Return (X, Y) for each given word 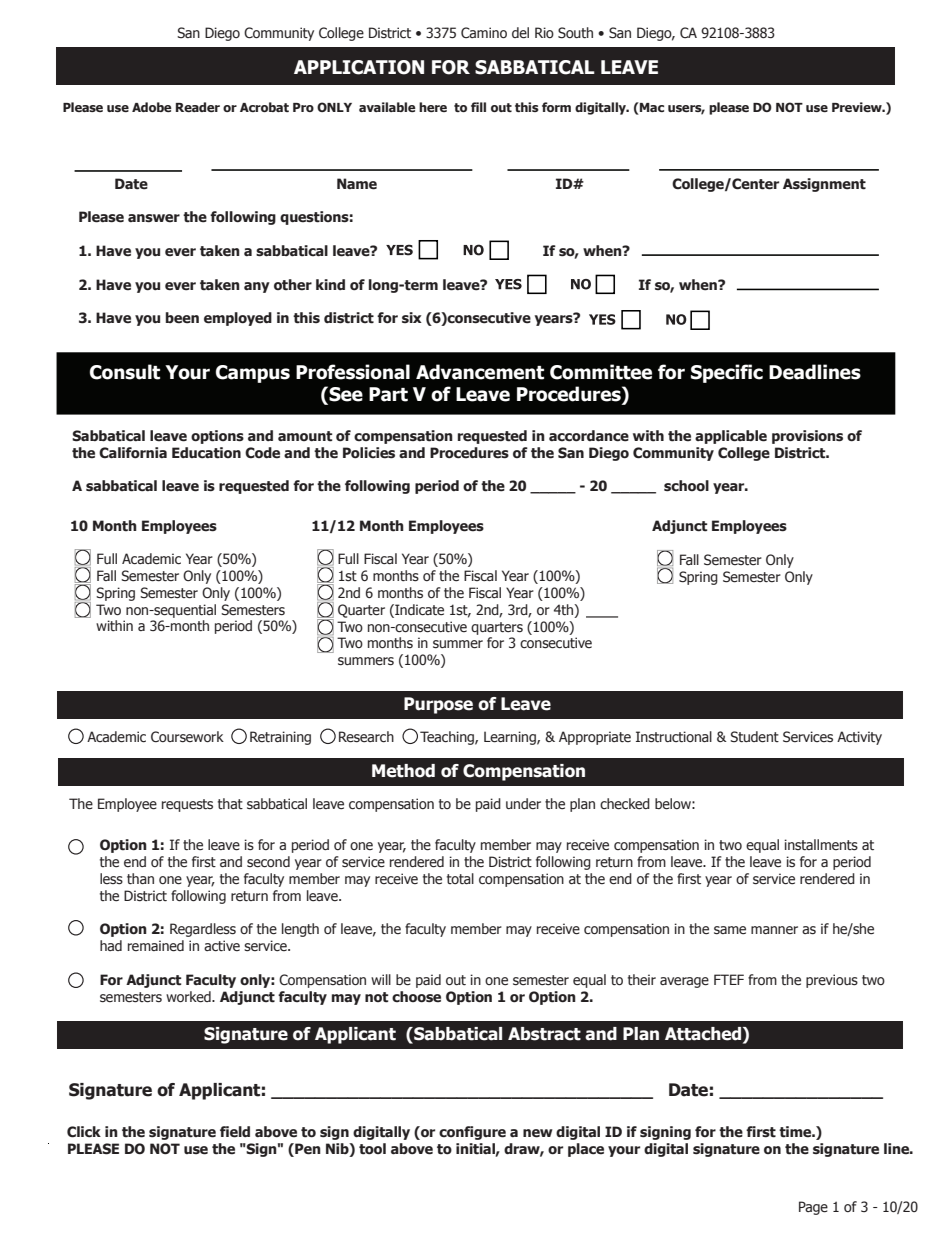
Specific (727, 373)
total (460, 879)
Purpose (438, 705)
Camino (484, 33)
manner (774, 930)
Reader (198, 107)
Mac (651, 108)
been (182, 318)
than (140, 879)
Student (754, 737)
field (235, 1132)
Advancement (480, 372)
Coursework (187, 737)
